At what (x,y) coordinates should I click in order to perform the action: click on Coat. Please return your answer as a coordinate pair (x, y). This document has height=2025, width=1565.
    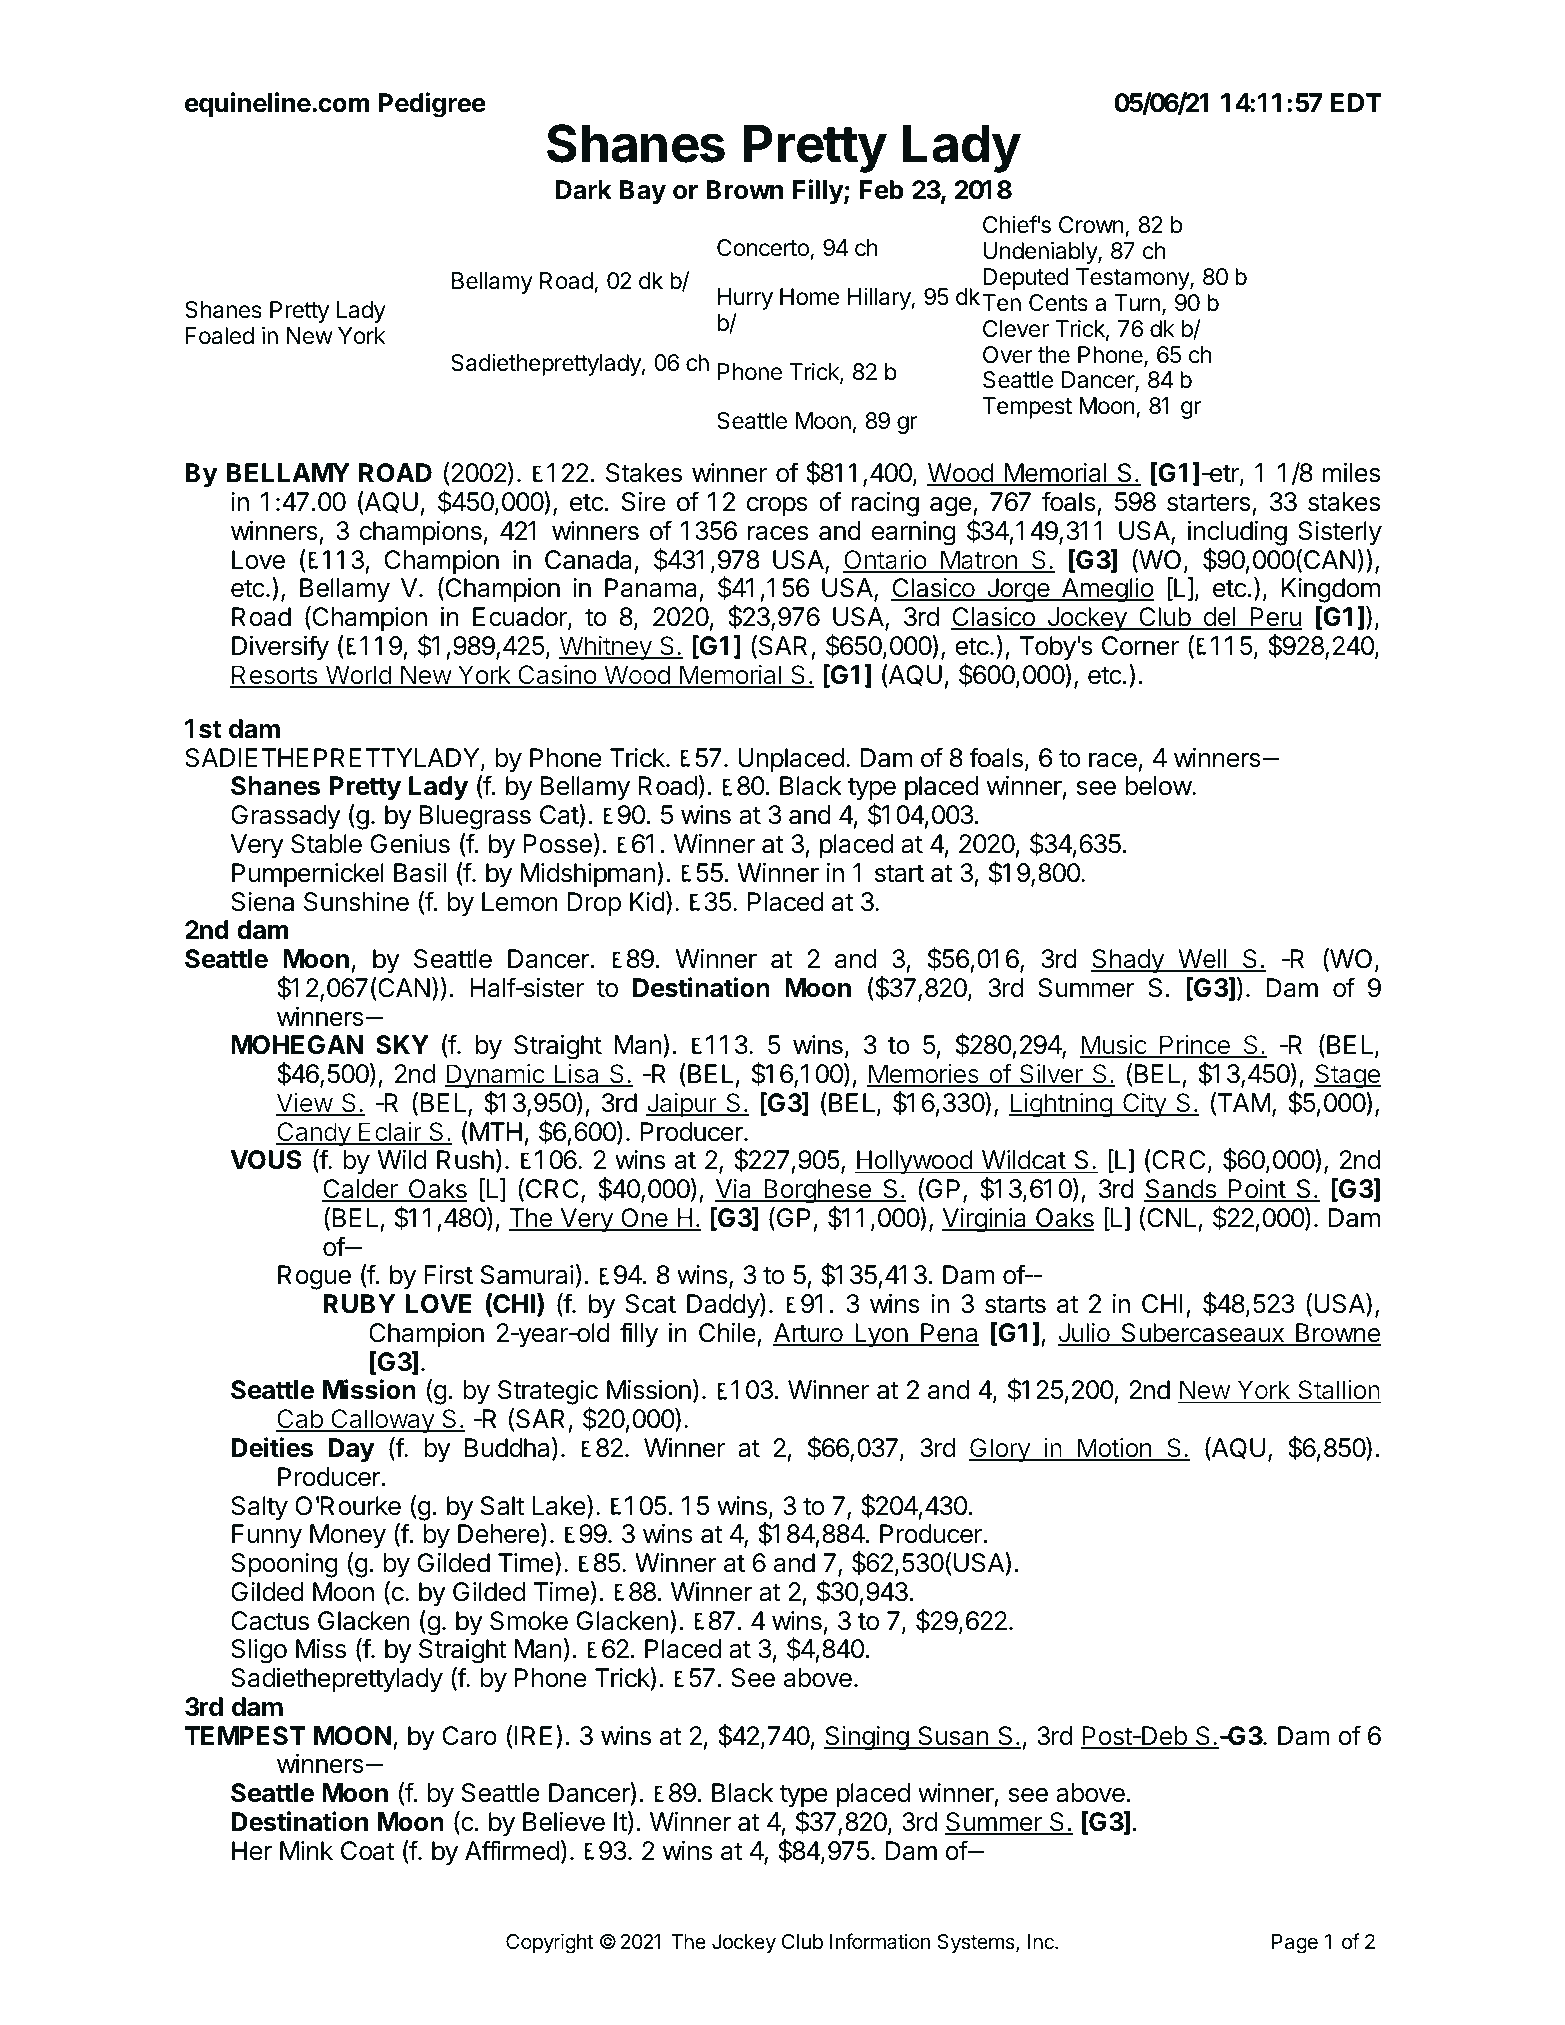
    Looking at the image, I should click on (367, 1851).
